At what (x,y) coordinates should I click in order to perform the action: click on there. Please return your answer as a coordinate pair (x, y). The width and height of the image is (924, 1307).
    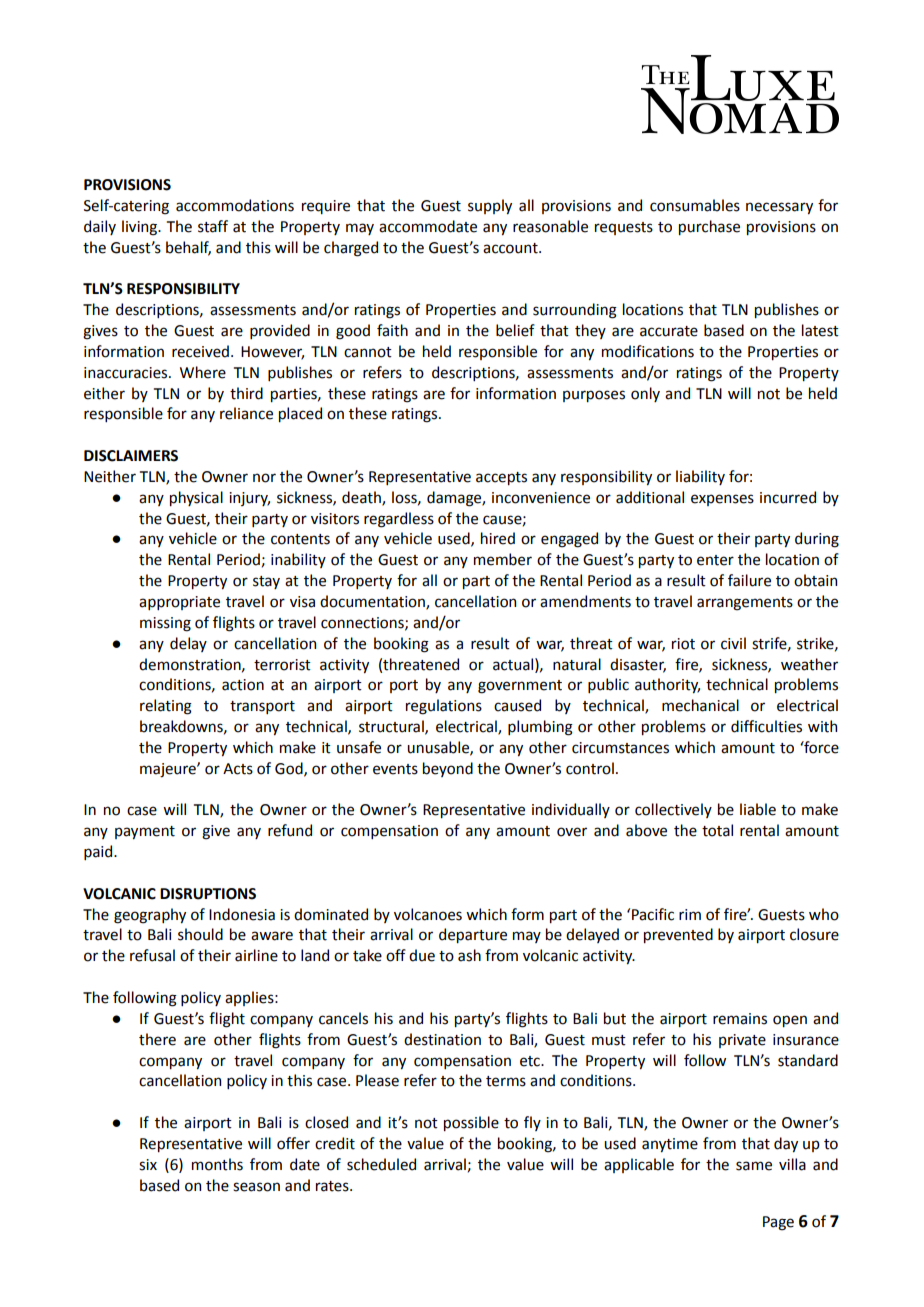
    Looking at the image, I should click on (157, 1039).
